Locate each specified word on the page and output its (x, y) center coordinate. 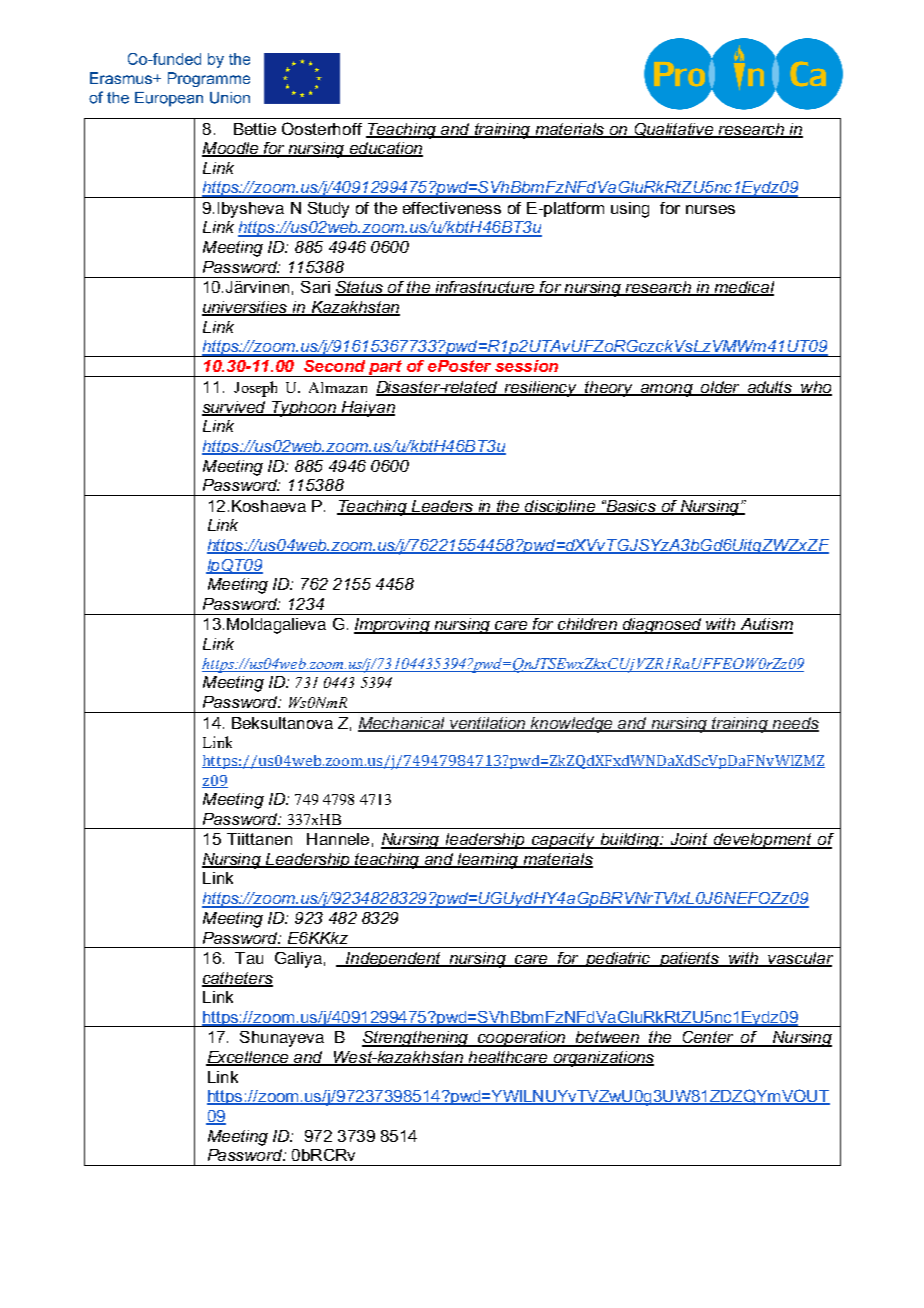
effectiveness (452, 208)
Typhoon (304, 409)
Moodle (231, 149)
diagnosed (662, 626)
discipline (561, 507)
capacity (564, 841)
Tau (249, 958)
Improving (393, 626)
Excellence (249, 1058)
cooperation (522, 1039)
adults (770, 388)
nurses (710, 209)
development (763, 841)
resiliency (541, 389)
